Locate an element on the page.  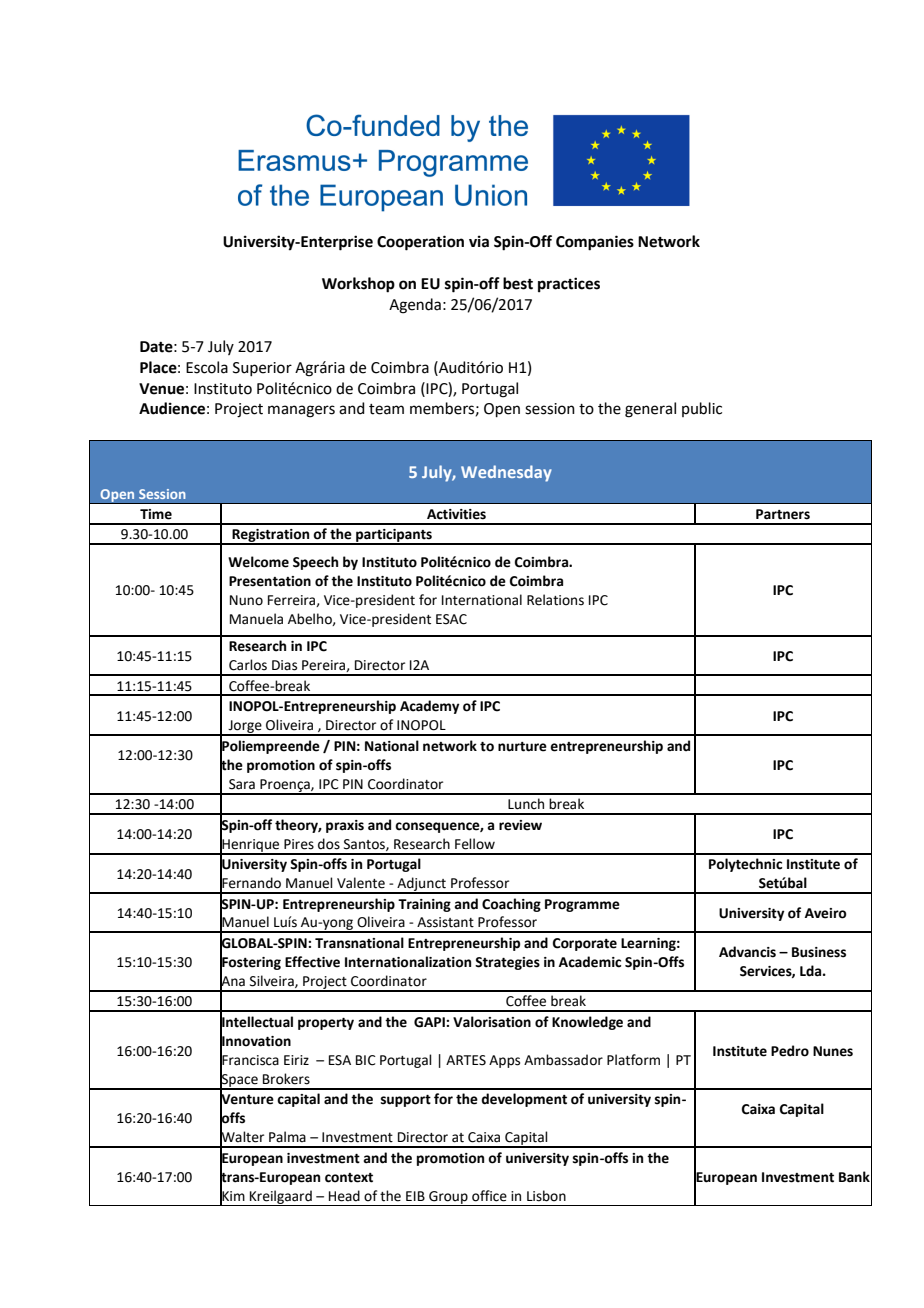
best is located at coordinates (518, 283).
